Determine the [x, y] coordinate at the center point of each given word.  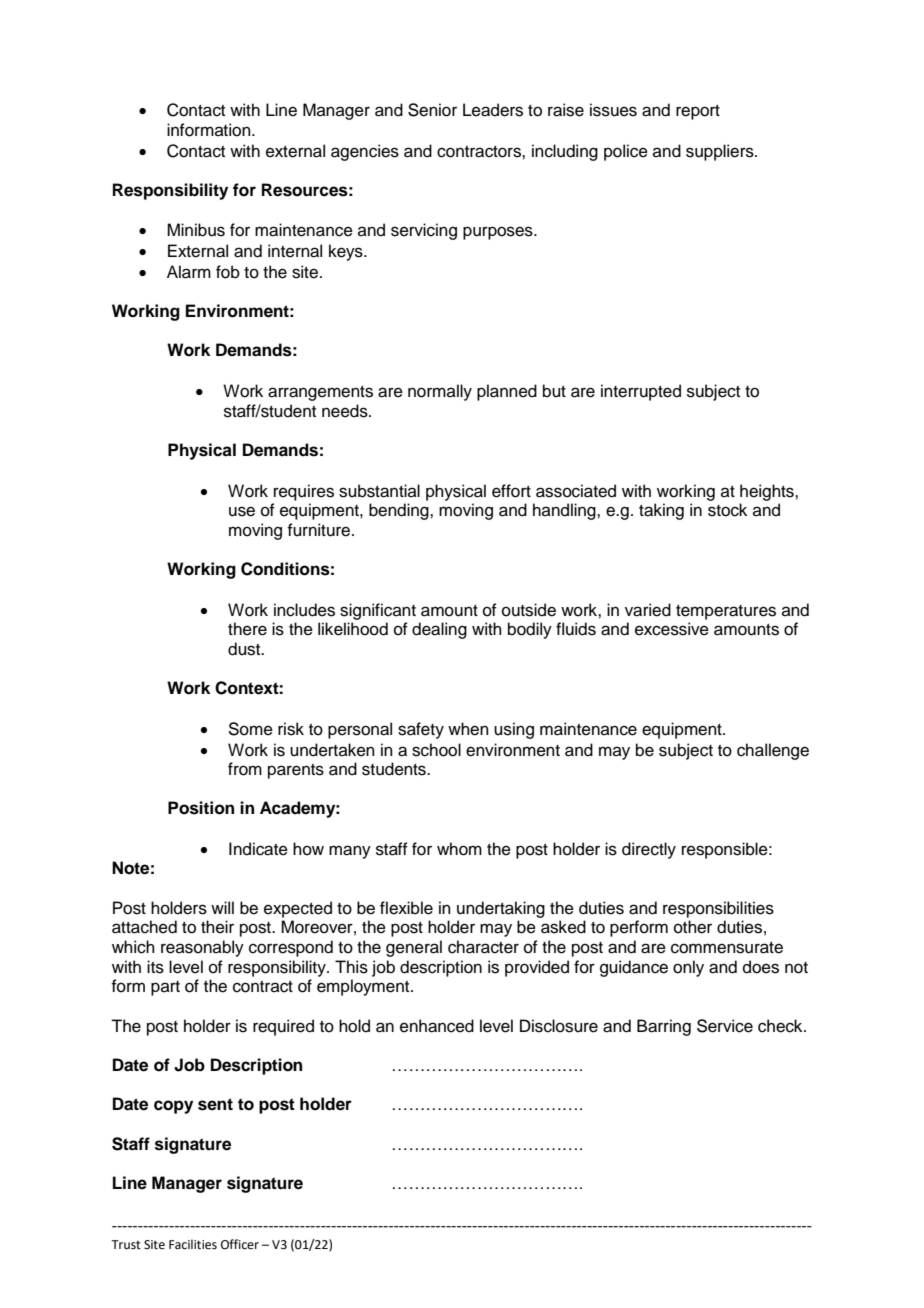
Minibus [196, 230]
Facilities [193, 1244]
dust [245, 649]
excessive [672, 629]
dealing [439, 630]
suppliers [721, 152]
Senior [432, 110]
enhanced [437, 1026]
